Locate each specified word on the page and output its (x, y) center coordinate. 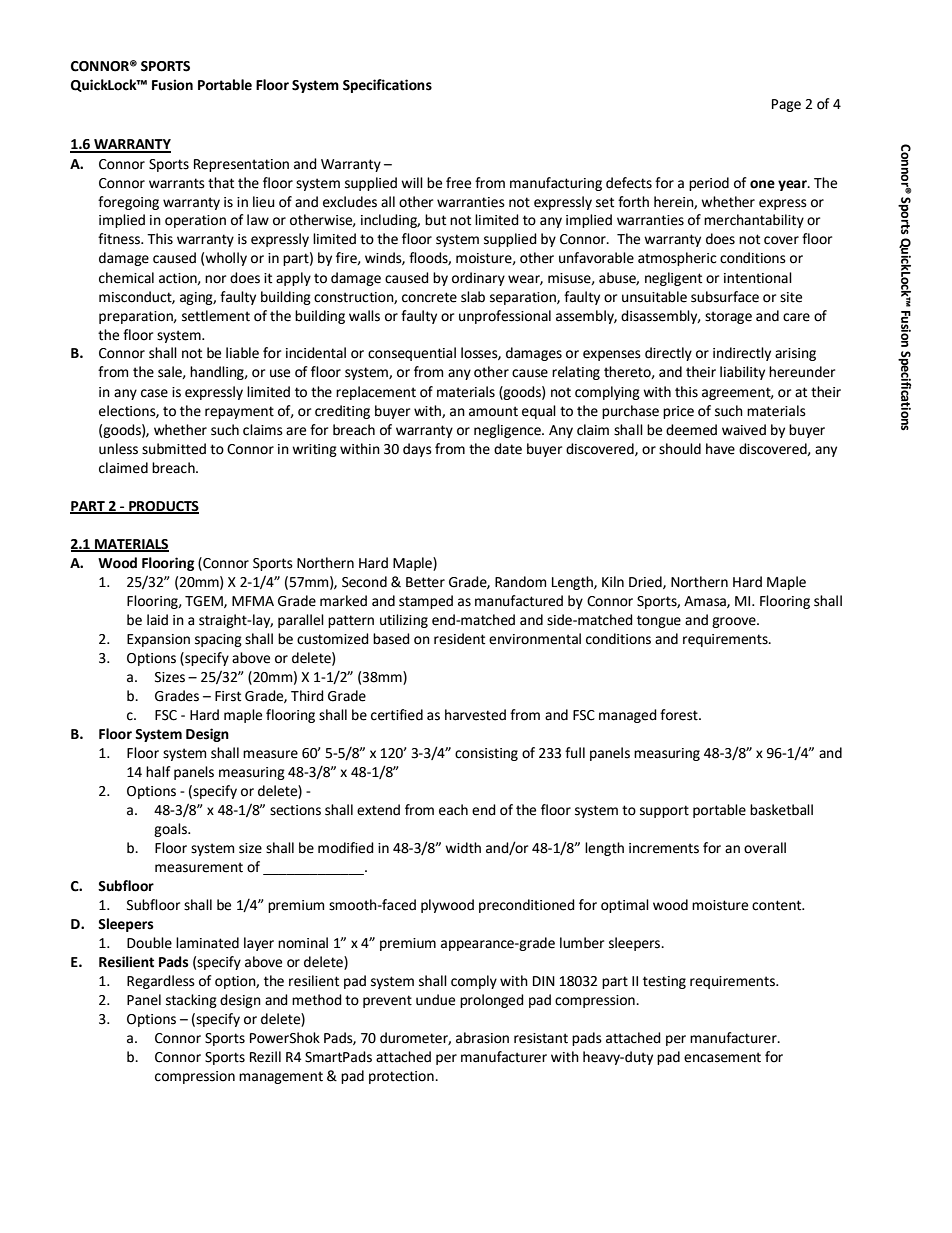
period (709, 184)
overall (765, 848)
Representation (241, 165)
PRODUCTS (163, 507)
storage (728, 317)
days (417, 450)
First (228, 696)
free (458, 183)
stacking (191, 1001)
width (463, 848)
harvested (475, 715)
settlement (216, 316)
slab (473, 297)
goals (171, 830)
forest (680, 715)
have (720, 449)
